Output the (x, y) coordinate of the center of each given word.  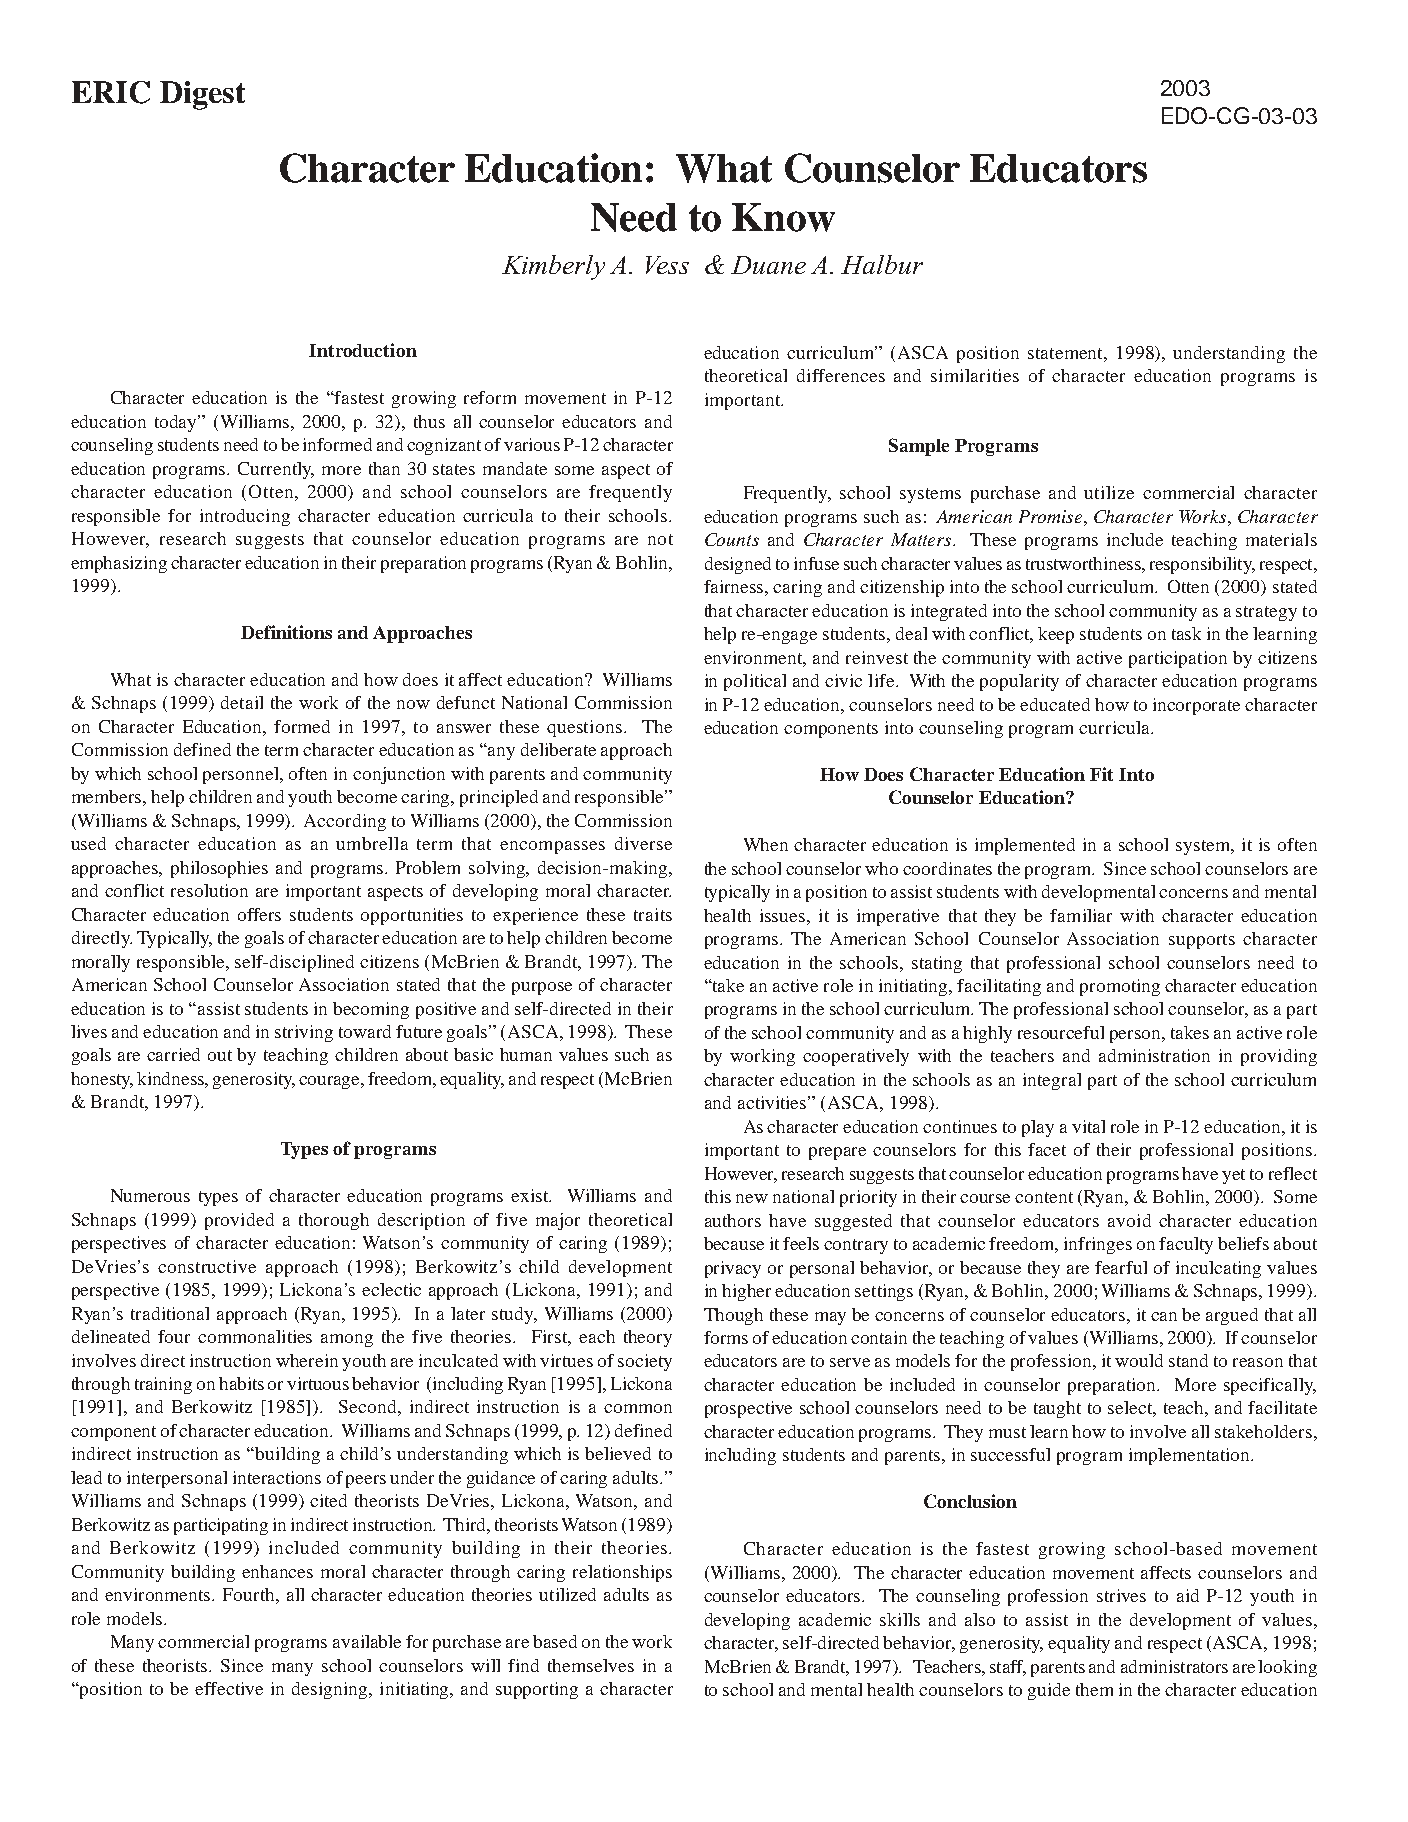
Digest (202, 95)
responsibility (1202, 565)
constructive (207, 1266)
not (660, 539)
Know (783, 217)
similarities (975, 375)
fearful (1121, 1267)
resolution (209, 890)
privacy (733, 1269)
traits (653, 914)
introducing (245, 517)
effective (229, 1688)
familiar (1081, 915)
